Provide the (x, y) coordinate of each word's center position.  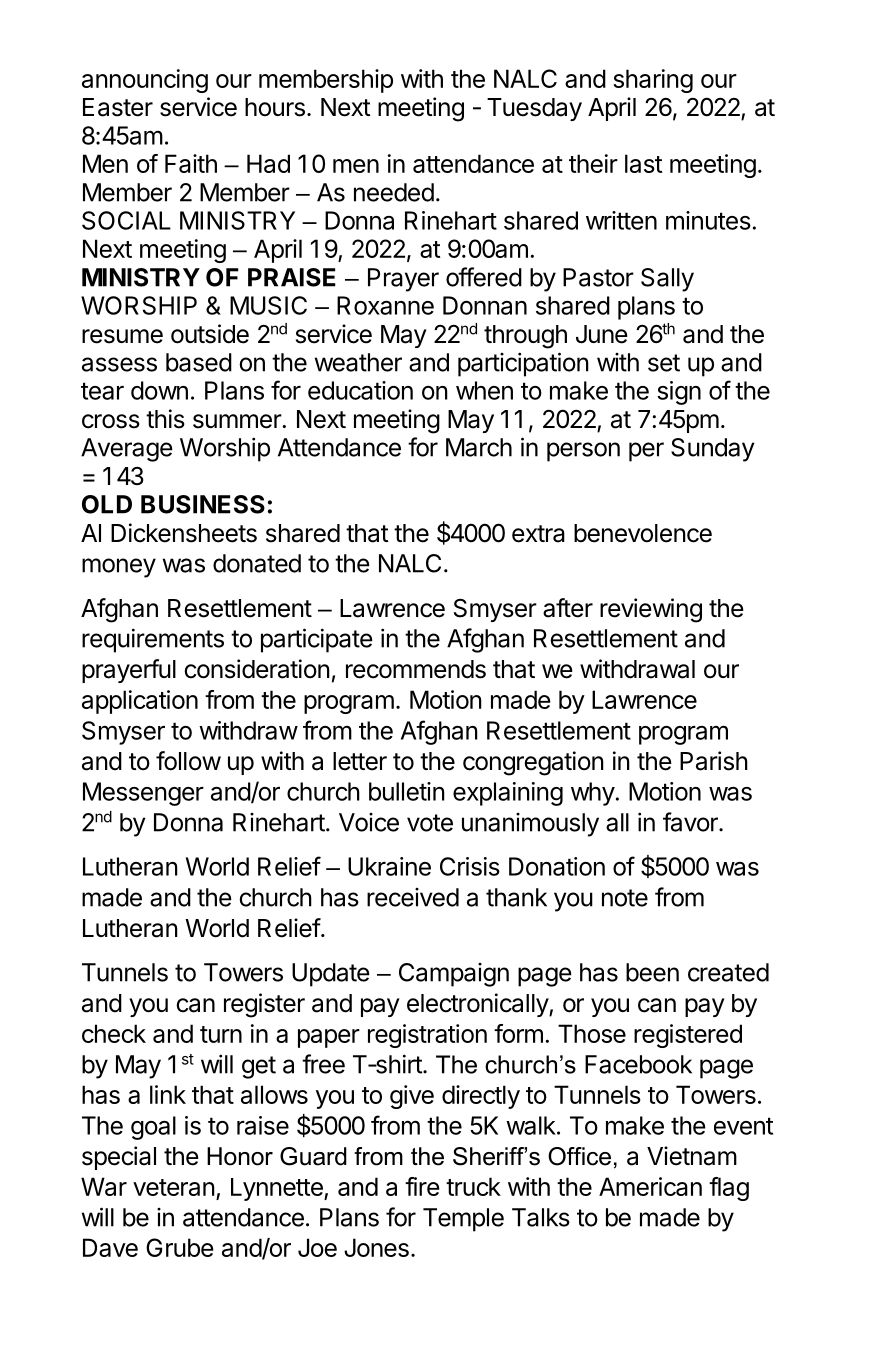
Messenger (143, 794)
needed (394, 192)
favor (691, 822)
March (479, 447)
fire (422, 1186)
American (650, 1186)
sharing (653, 81)
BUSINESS (203, 504)
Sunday (713, 450)
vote (430, 823)
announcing (145, 81)
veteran (174, 1187)
